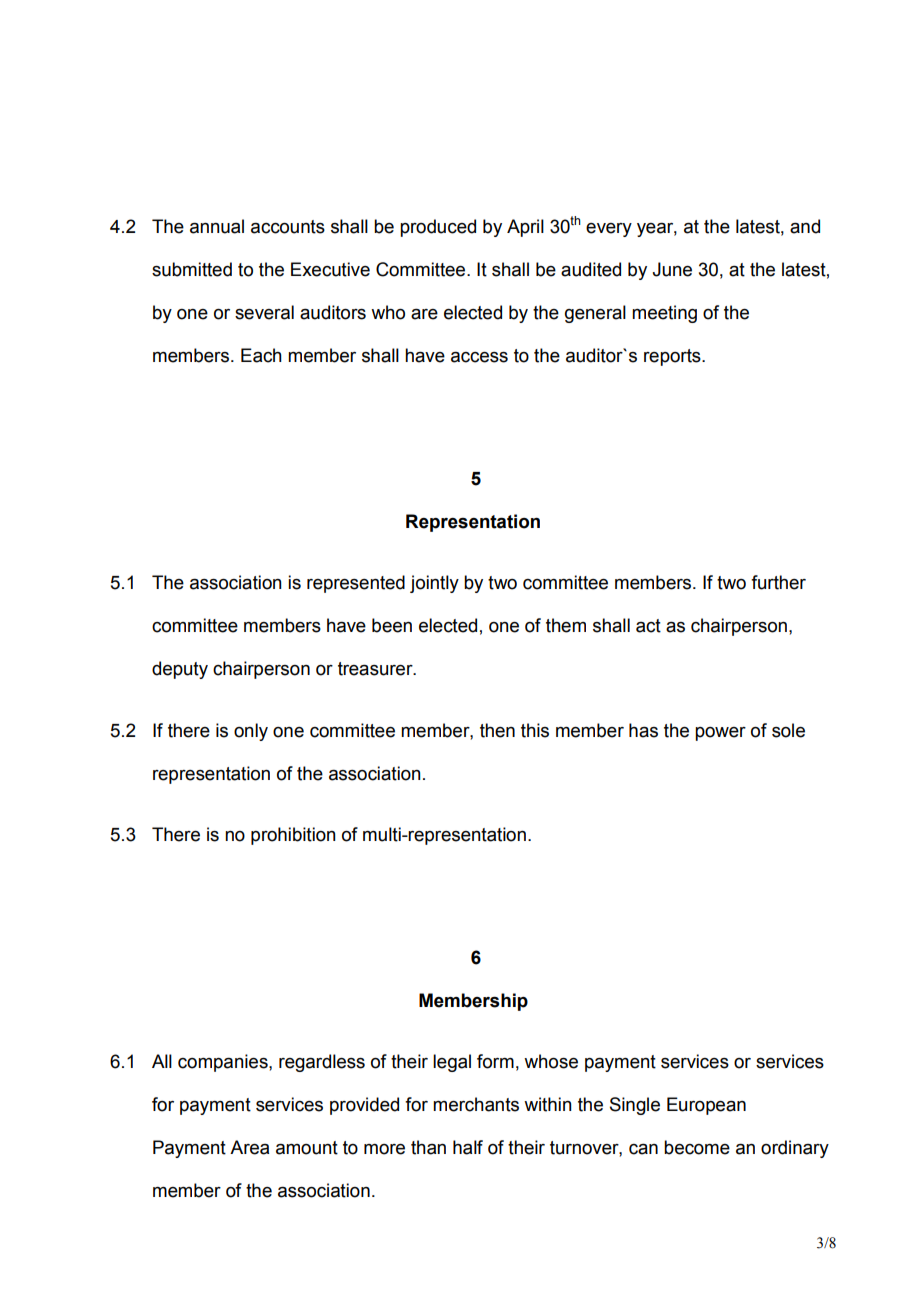 The image size is (924, 1308). Describe the element at coordinates (525, 228) in the page. I see `April` at that location.
